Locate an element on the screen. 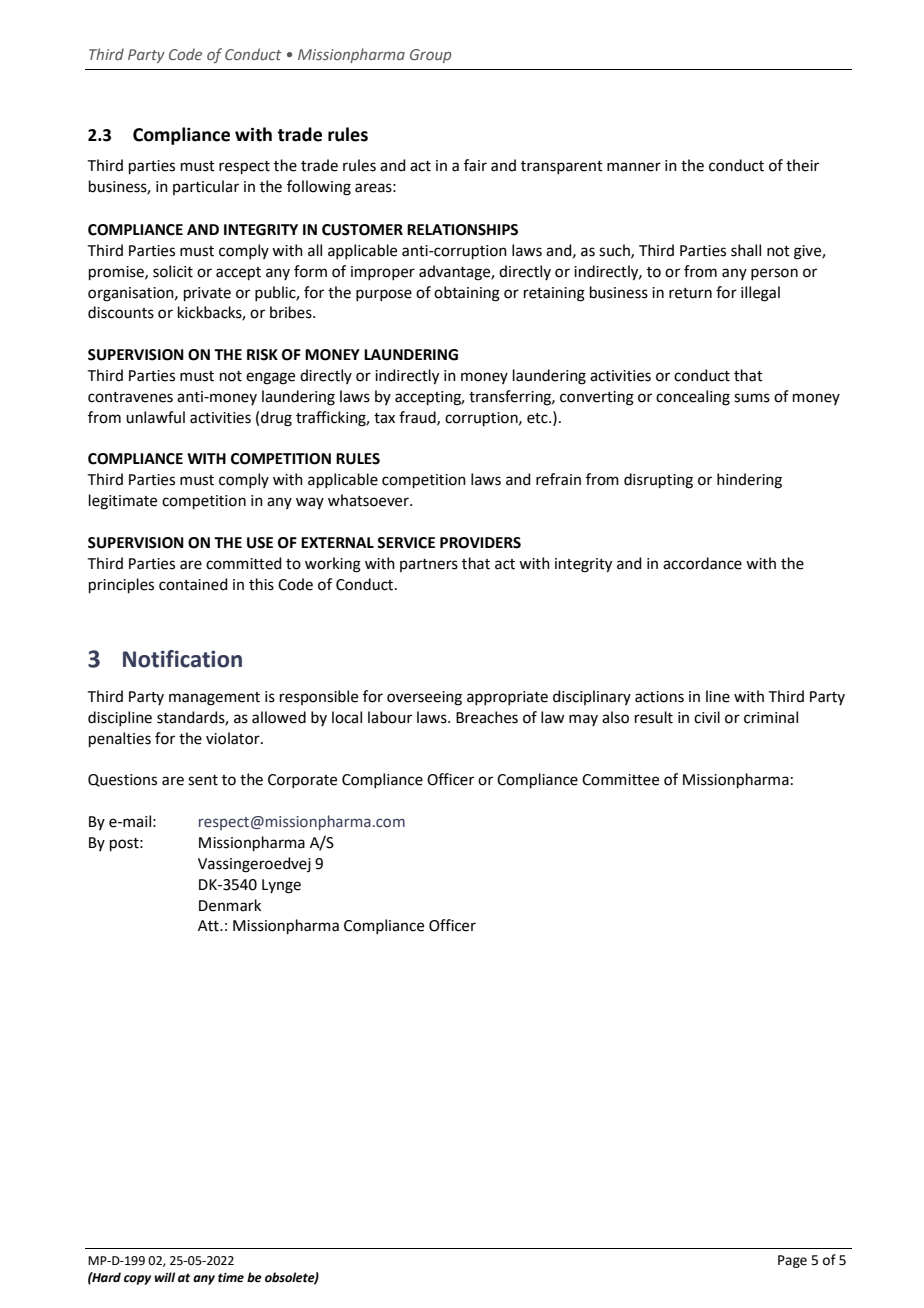  their is located at coordinates (802, 165).
